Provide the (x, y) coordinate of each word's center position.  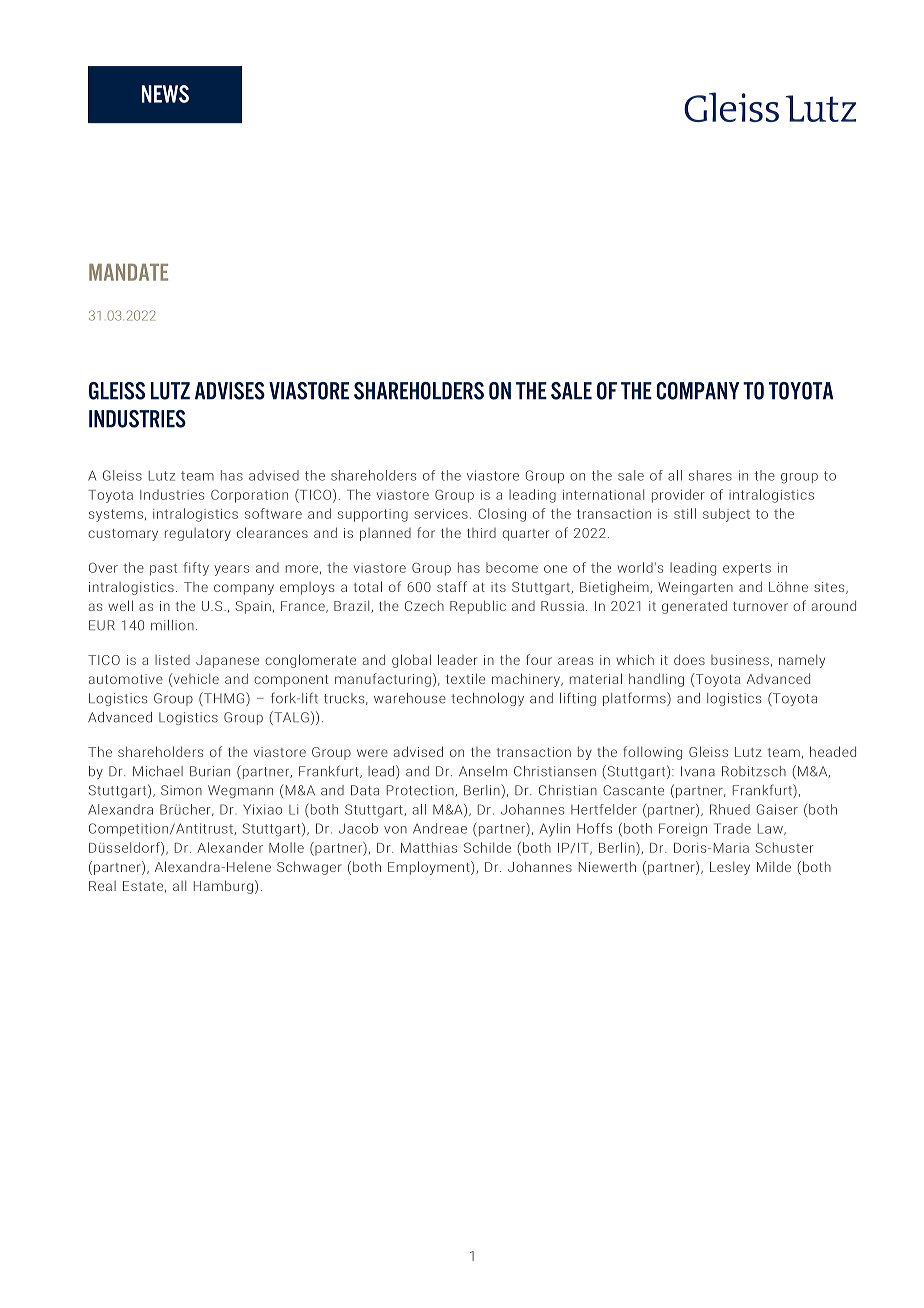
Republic (478, 607)
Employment (430, 868)
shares (710, 475)
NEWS (165, 94)
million (172, 625)
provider (678, 496)
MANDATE (128, 272)
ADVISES (230, 391)
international (603, 494)
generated (694, 607)
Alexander (230, 847)
